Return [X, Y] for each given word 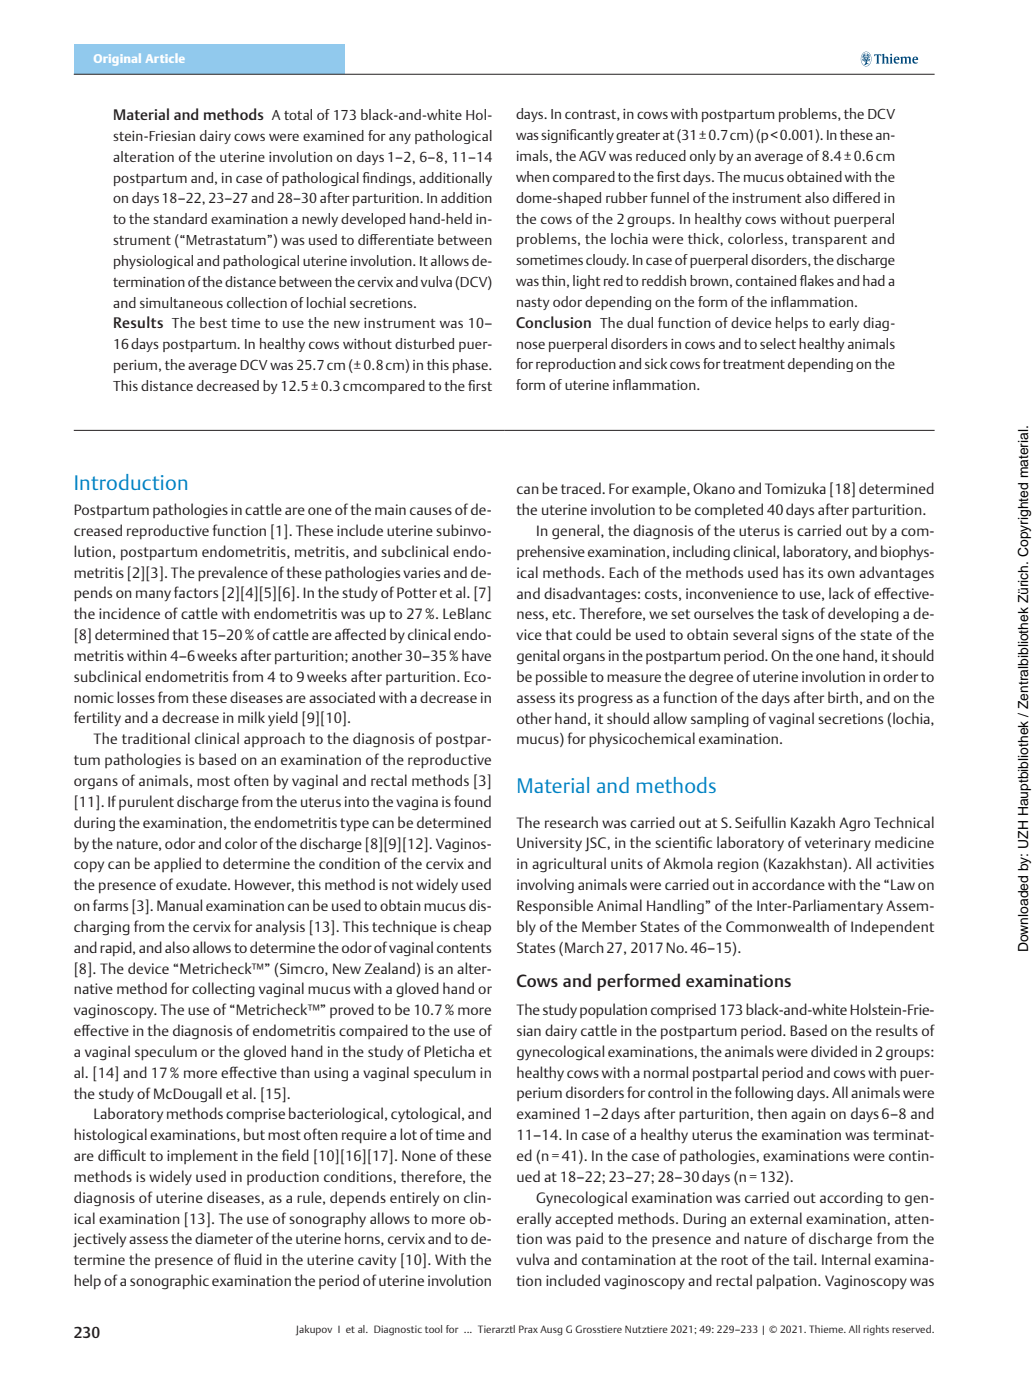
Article [165, 58]
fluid [248, 1259]
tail [804, 1259]
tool [433, 1329]
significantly [577, 136]
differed [856, 197]
